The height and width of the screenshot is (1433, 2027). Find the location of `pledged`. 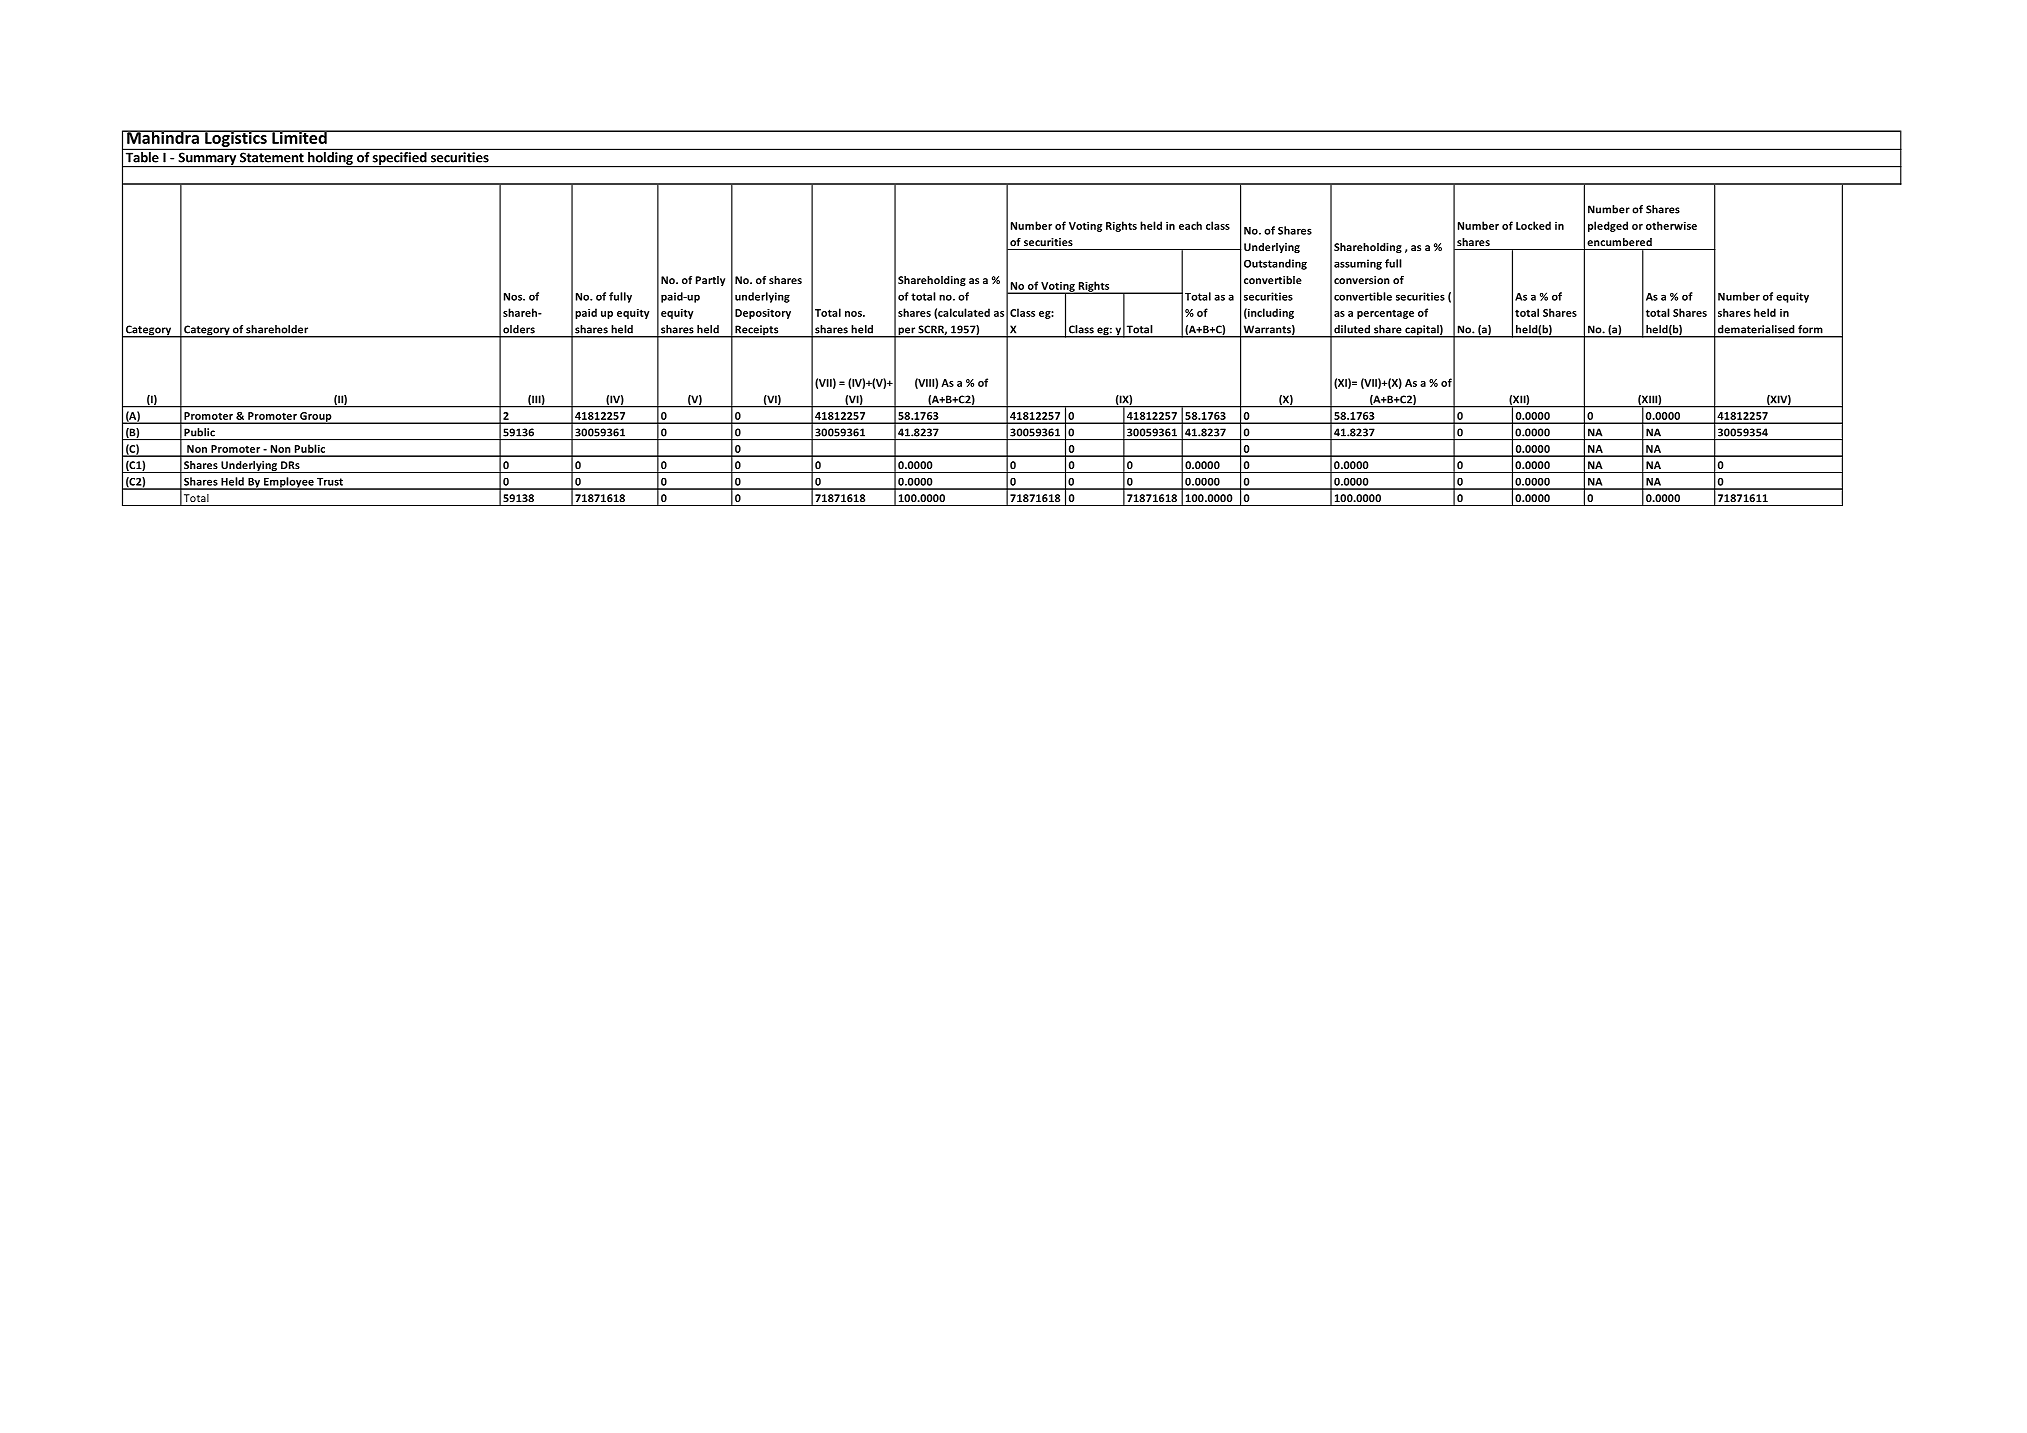

pledged is located at coordinates (1608, 226).
